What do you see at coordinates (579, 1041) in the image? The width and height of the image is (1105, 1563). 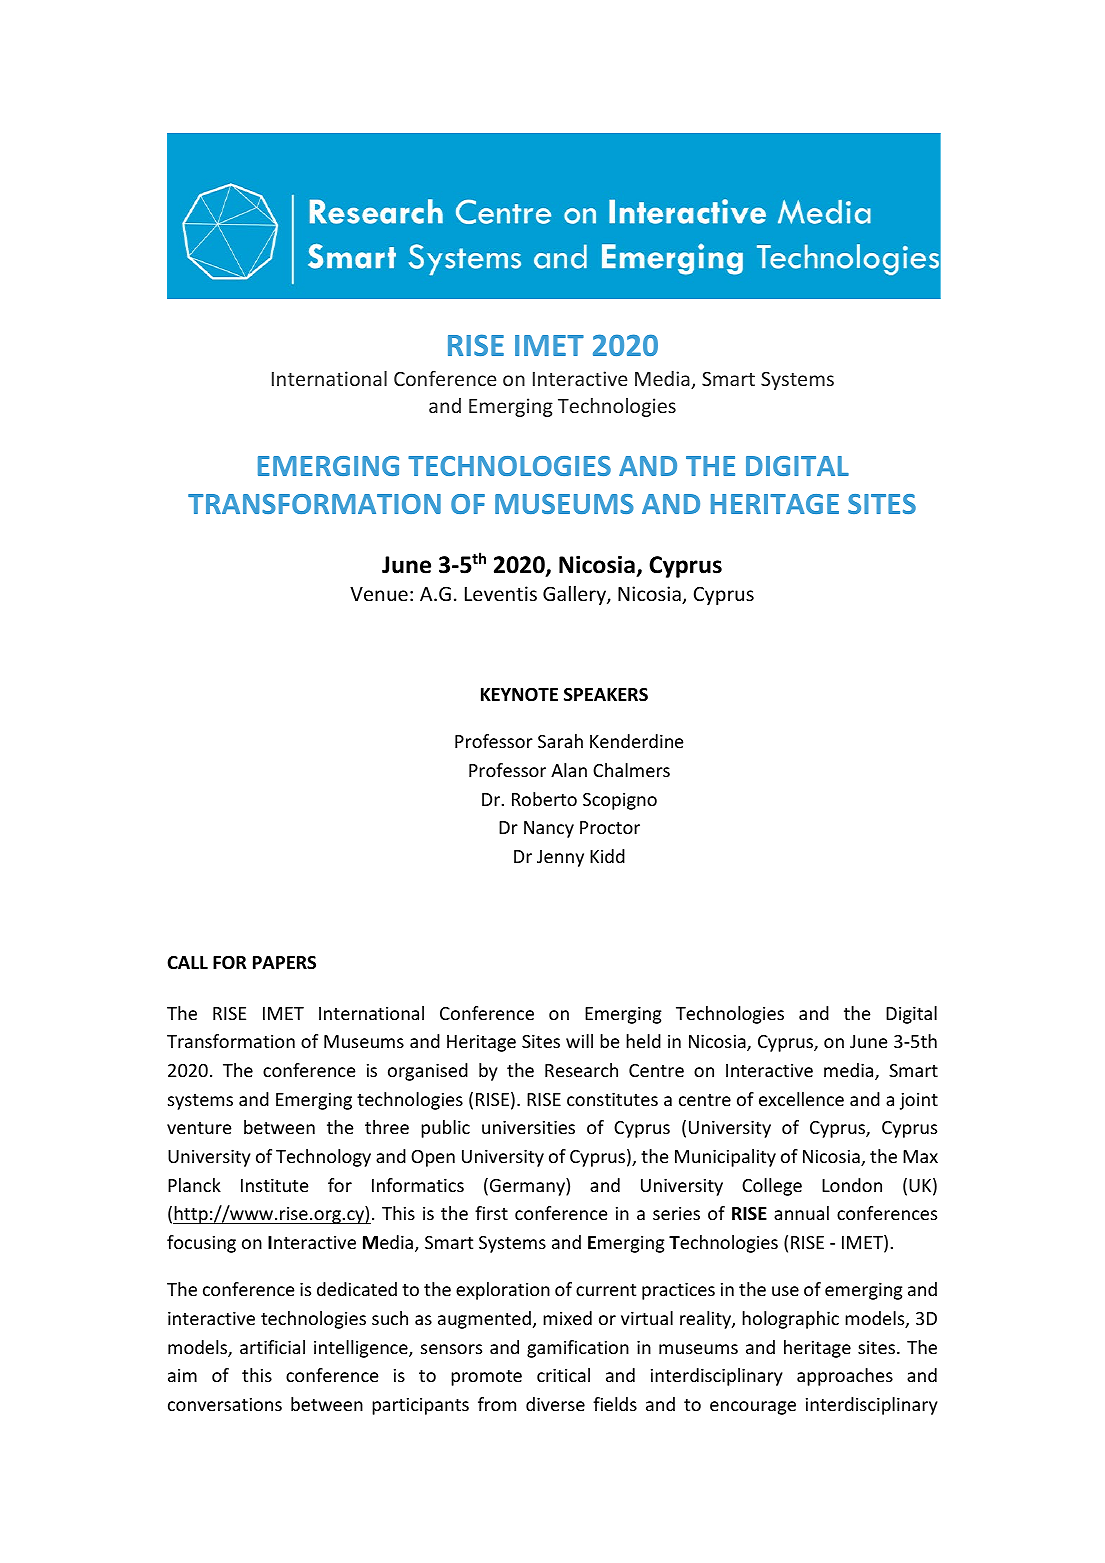 I see `will` at bounding box center [579, 1041].
